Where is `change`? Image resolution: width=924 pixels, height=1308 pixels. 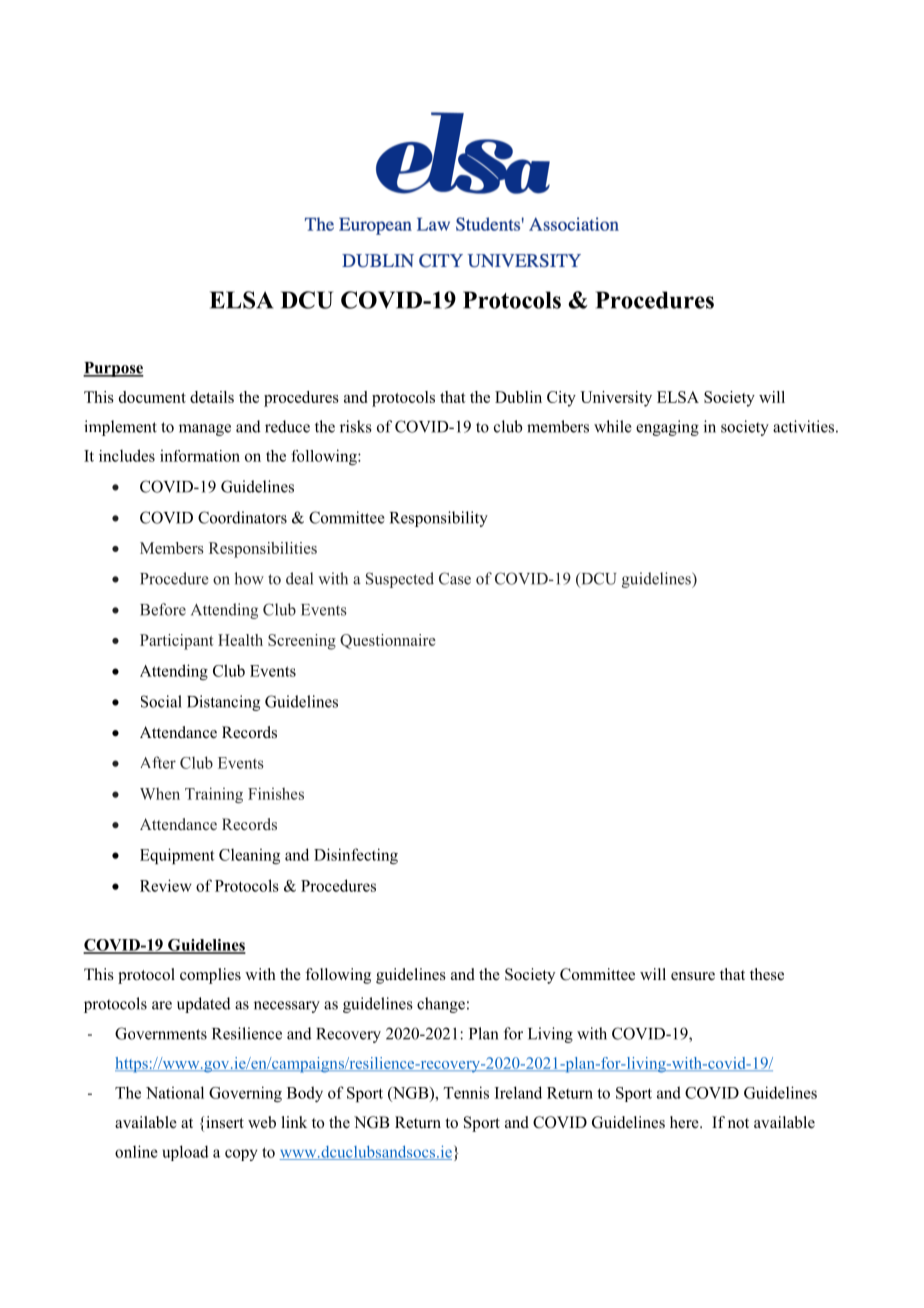
change is located at coordinates (441, 1005).
